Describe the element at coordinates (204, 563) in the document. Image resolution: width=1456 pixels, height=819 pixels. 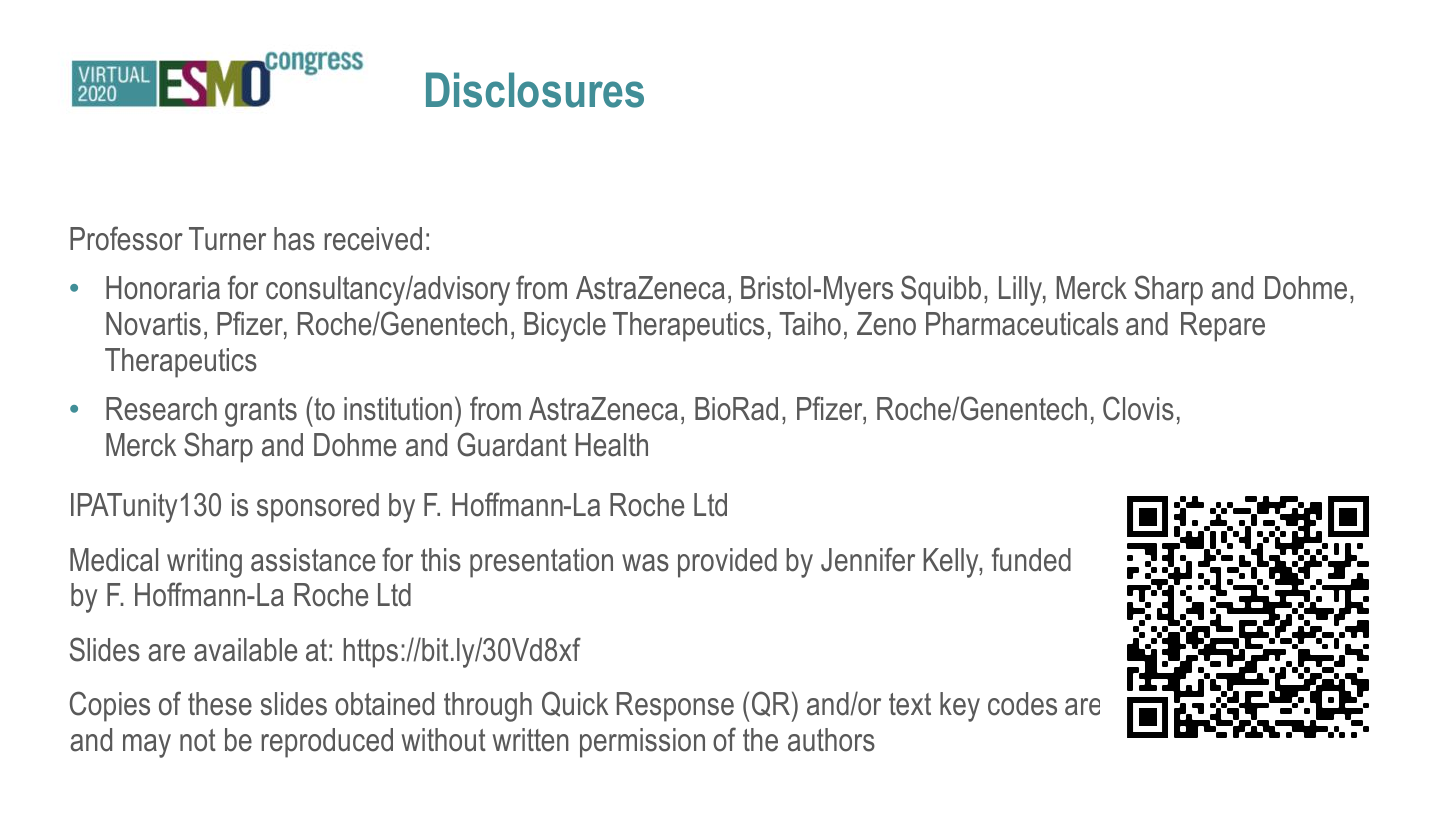
I see `writing` at that location.
